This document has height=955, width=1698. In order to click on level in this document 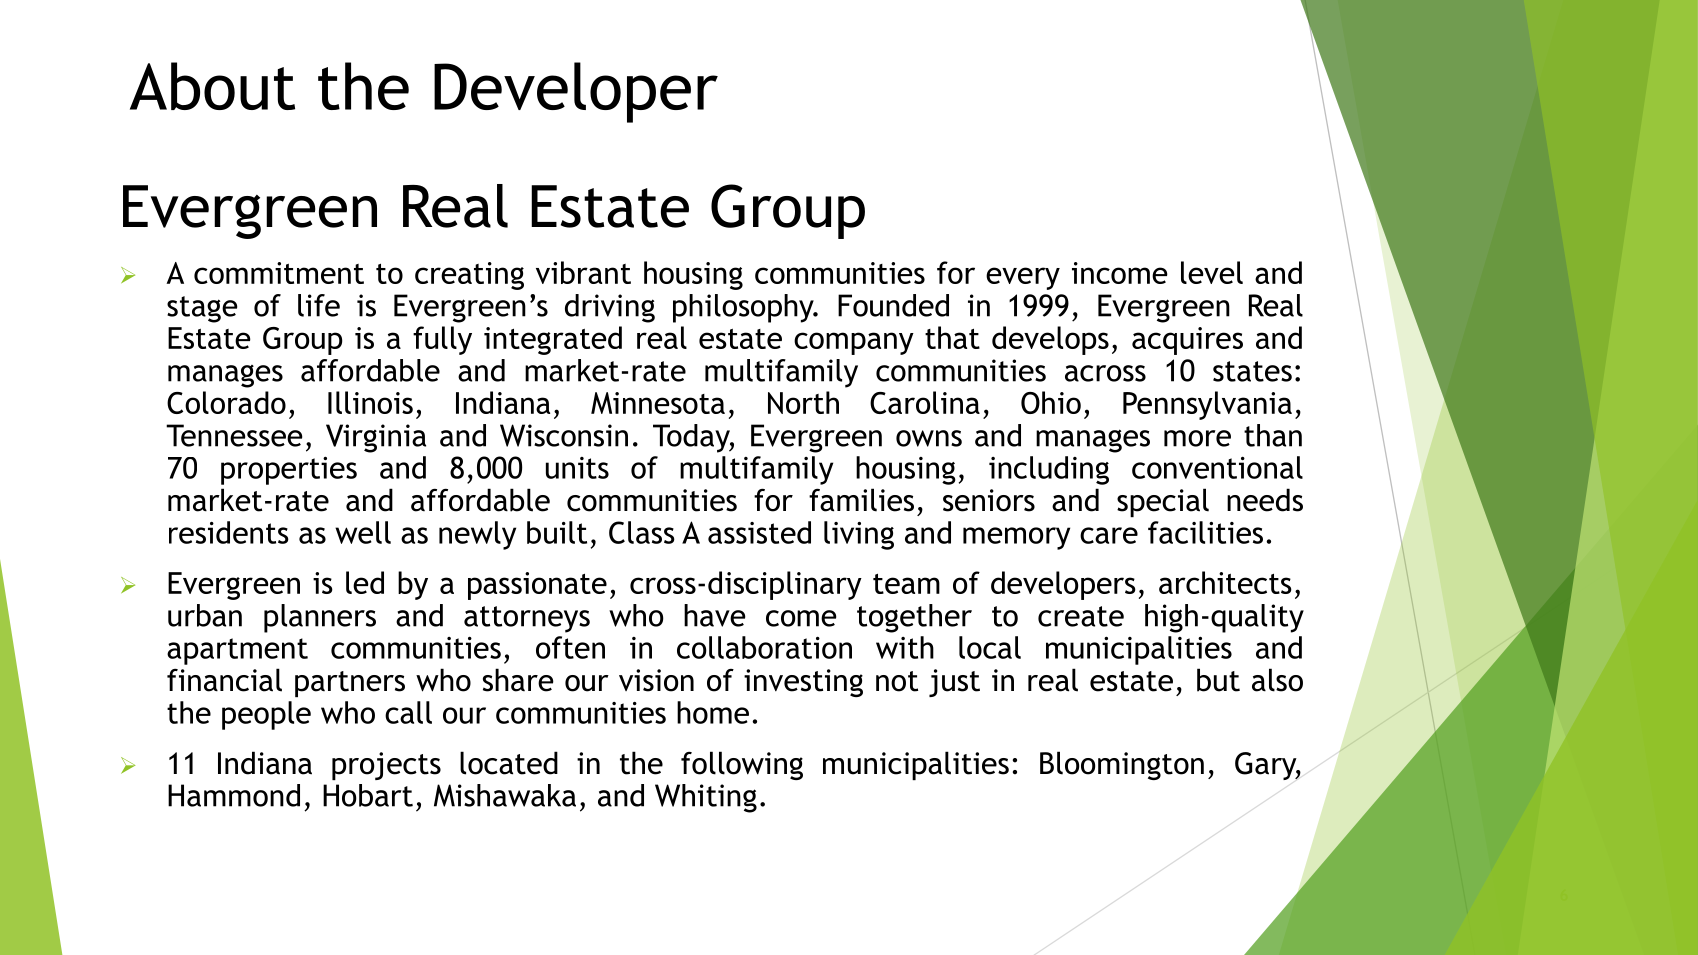, I will do `click(1212, 272)`.
